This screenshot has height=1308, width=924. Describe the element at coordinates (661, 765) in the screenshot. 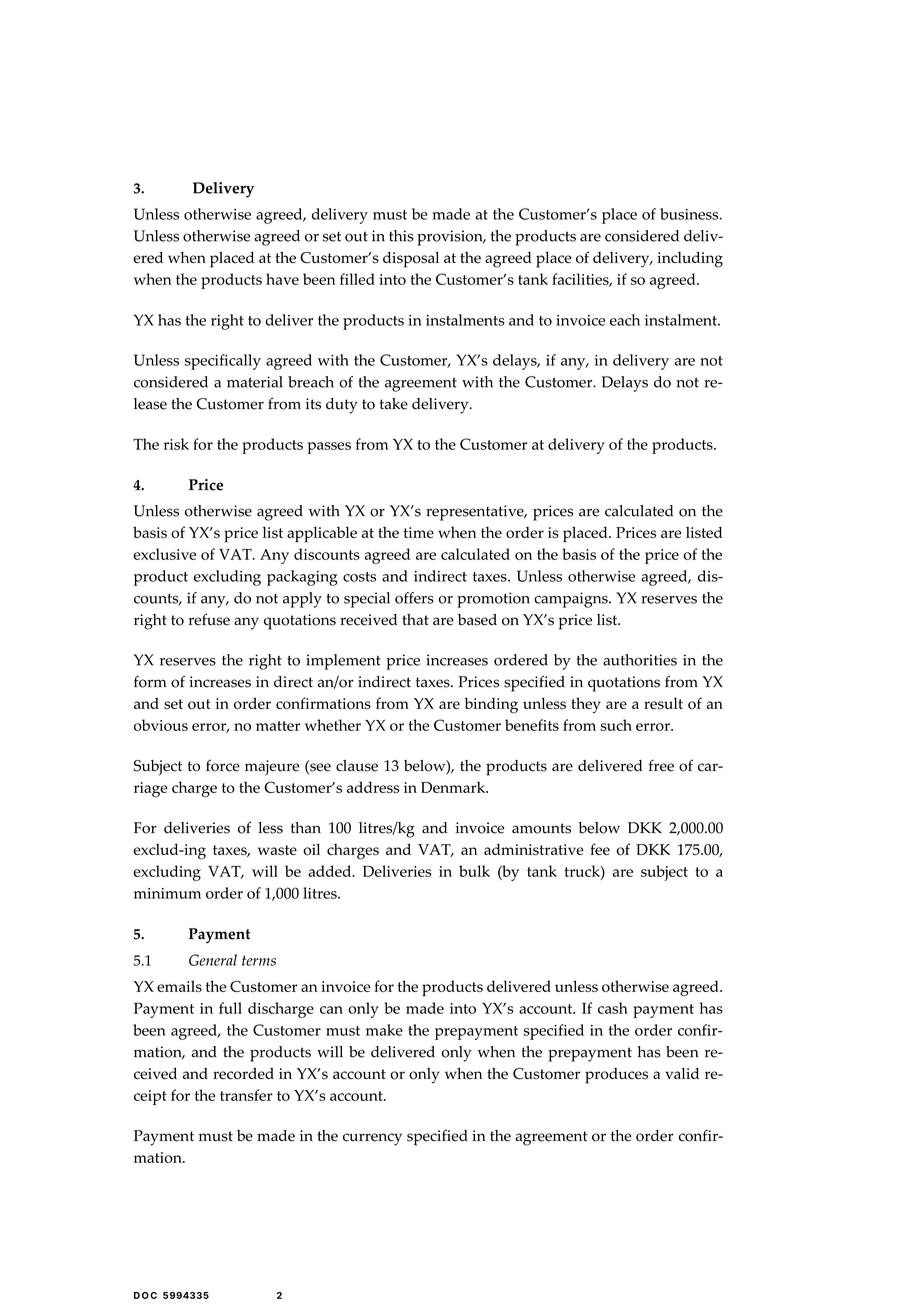

I see `free` at that location.
